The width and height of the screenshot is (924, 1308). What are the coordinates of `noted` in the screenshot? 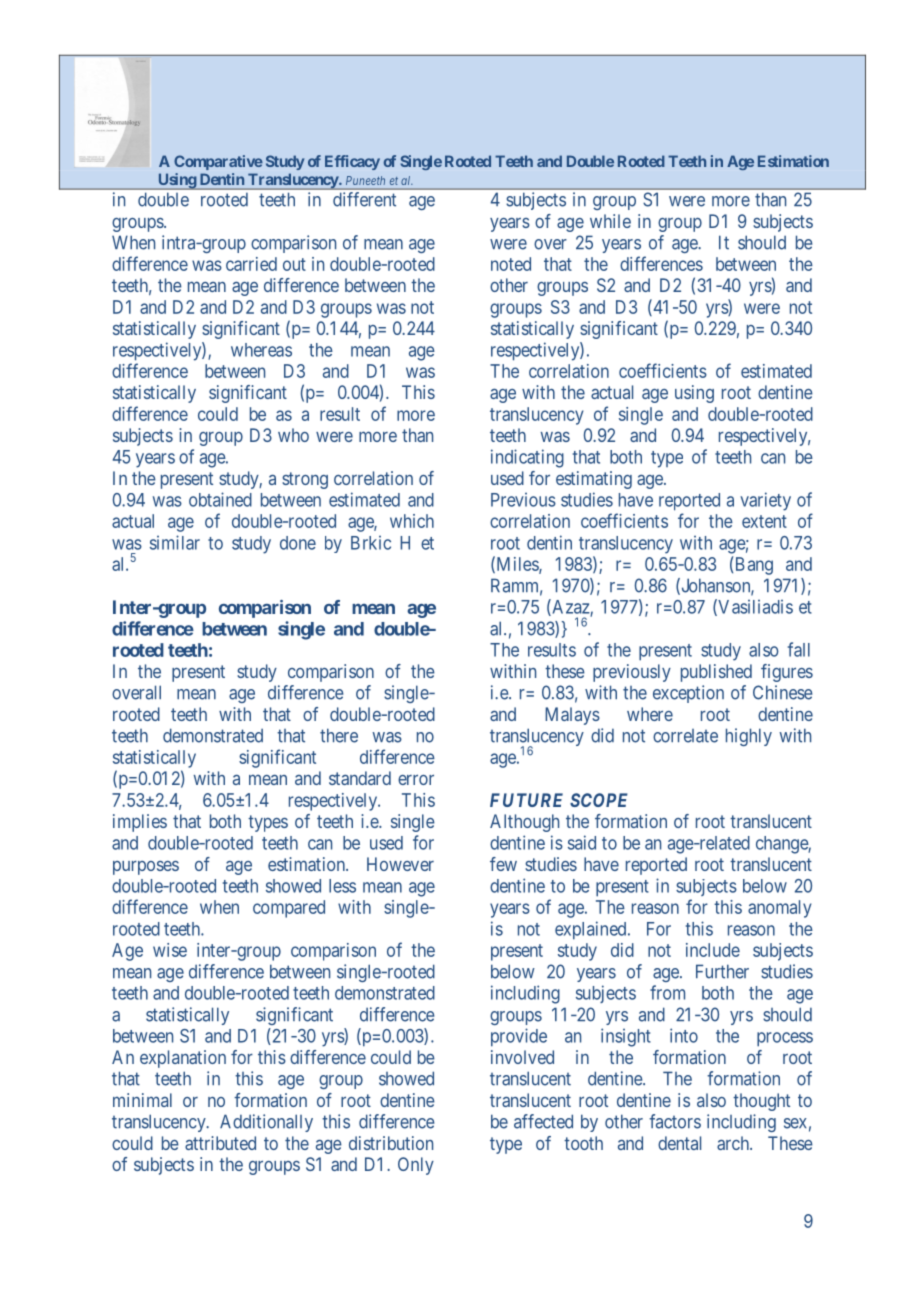 It's located at (511, 264).
